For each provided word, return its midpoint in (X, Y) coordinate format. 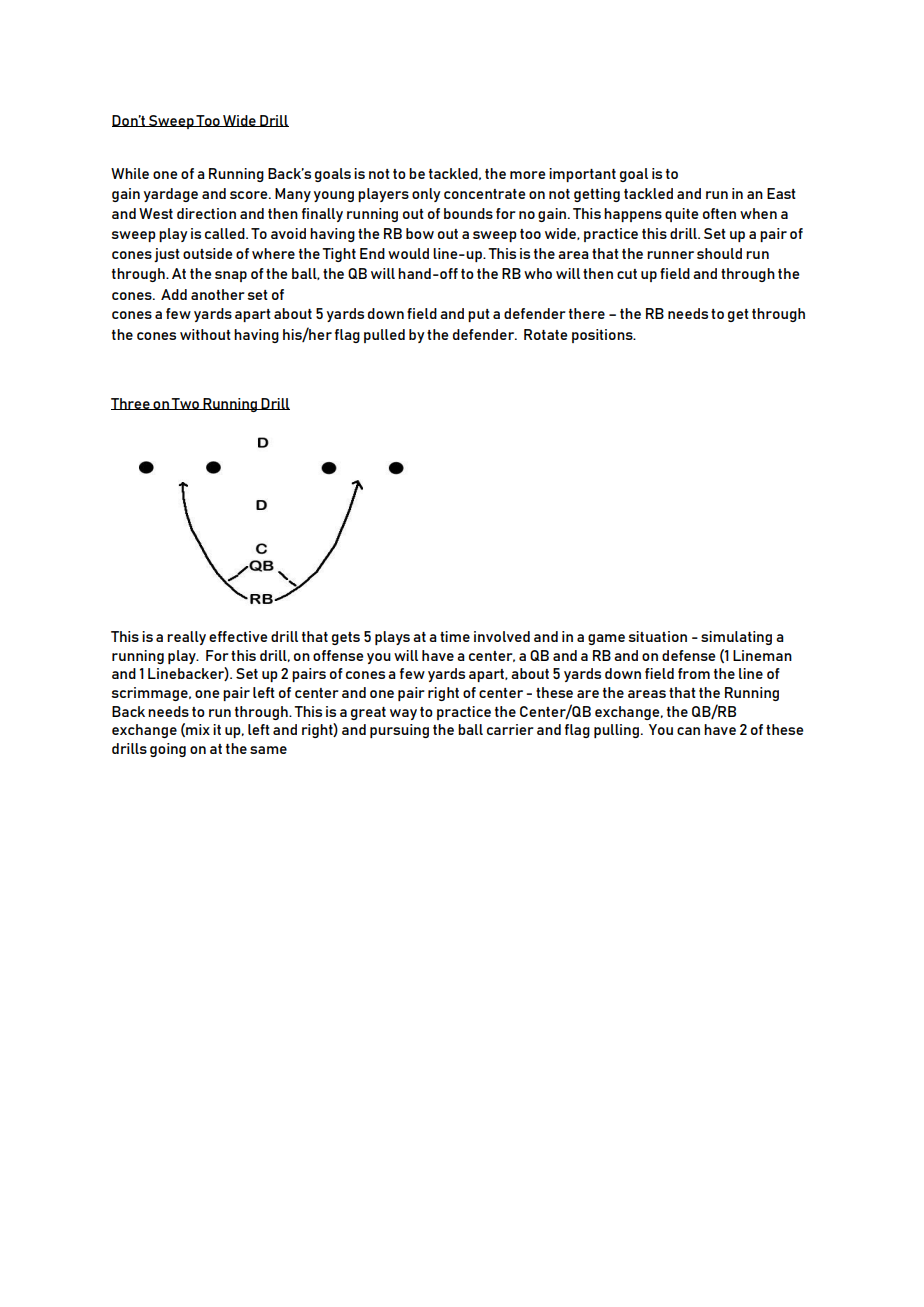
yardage (171, 195)
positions (603, 336)
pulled (384, 336)
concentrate (485, 194)
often (719, 213)
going (168, 750)
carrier (510, 729)
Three (131, 404)
